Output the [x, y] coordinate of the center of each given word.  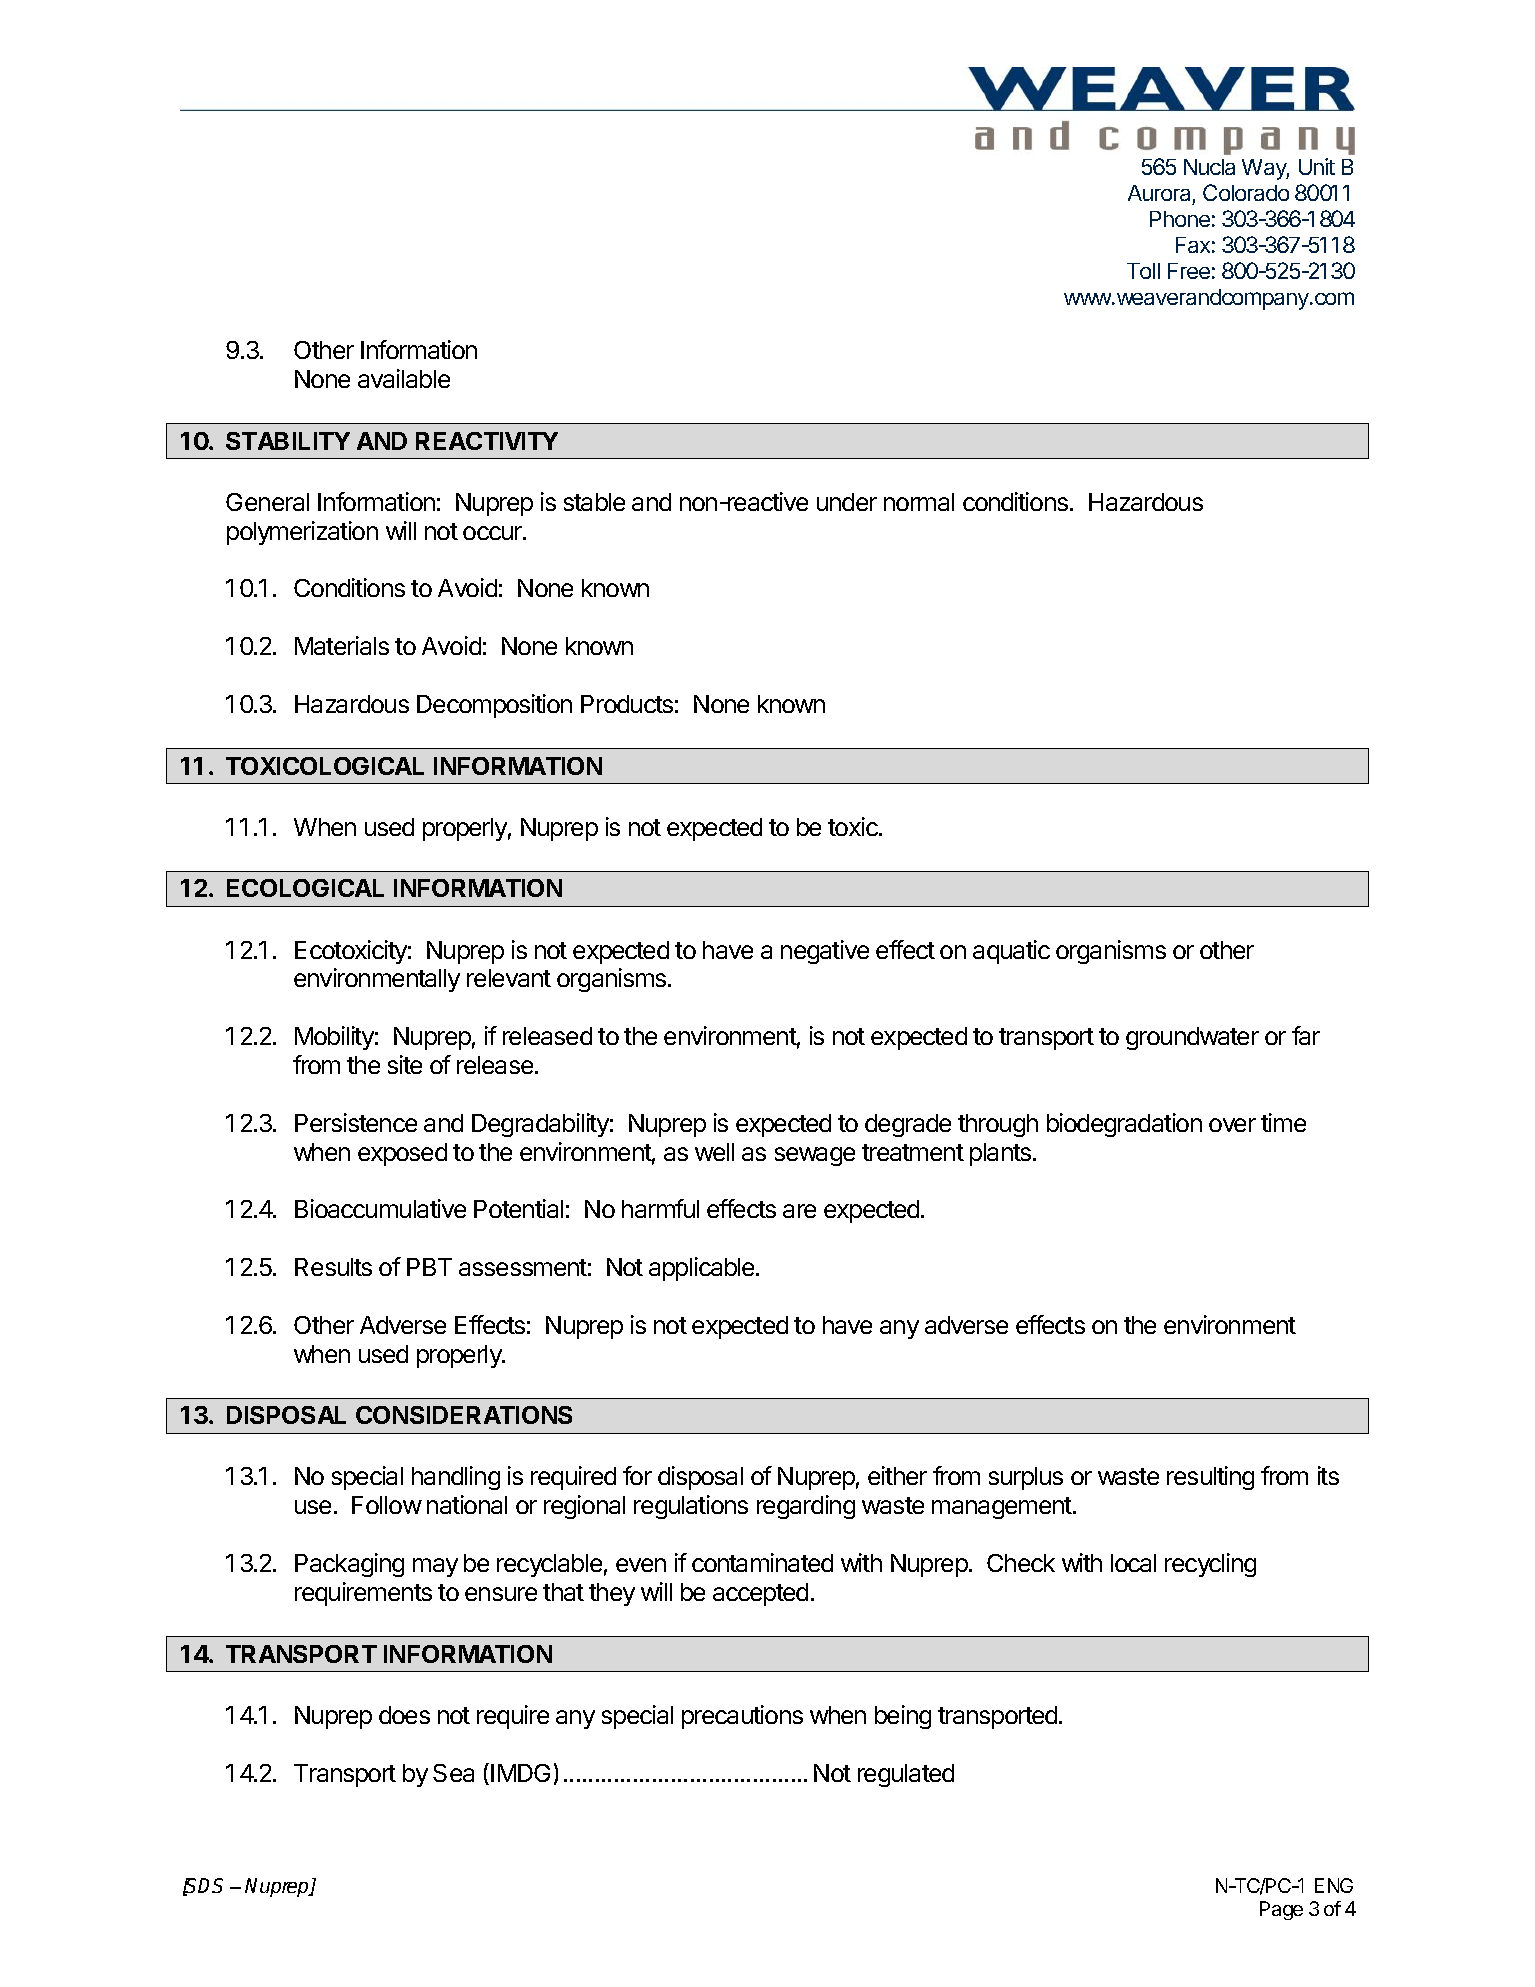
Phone [1180, 219]
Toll [1143, 271]
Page [1281, 1910]
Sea [453, 1773]
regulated [906, 1775]
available [404, 378]
